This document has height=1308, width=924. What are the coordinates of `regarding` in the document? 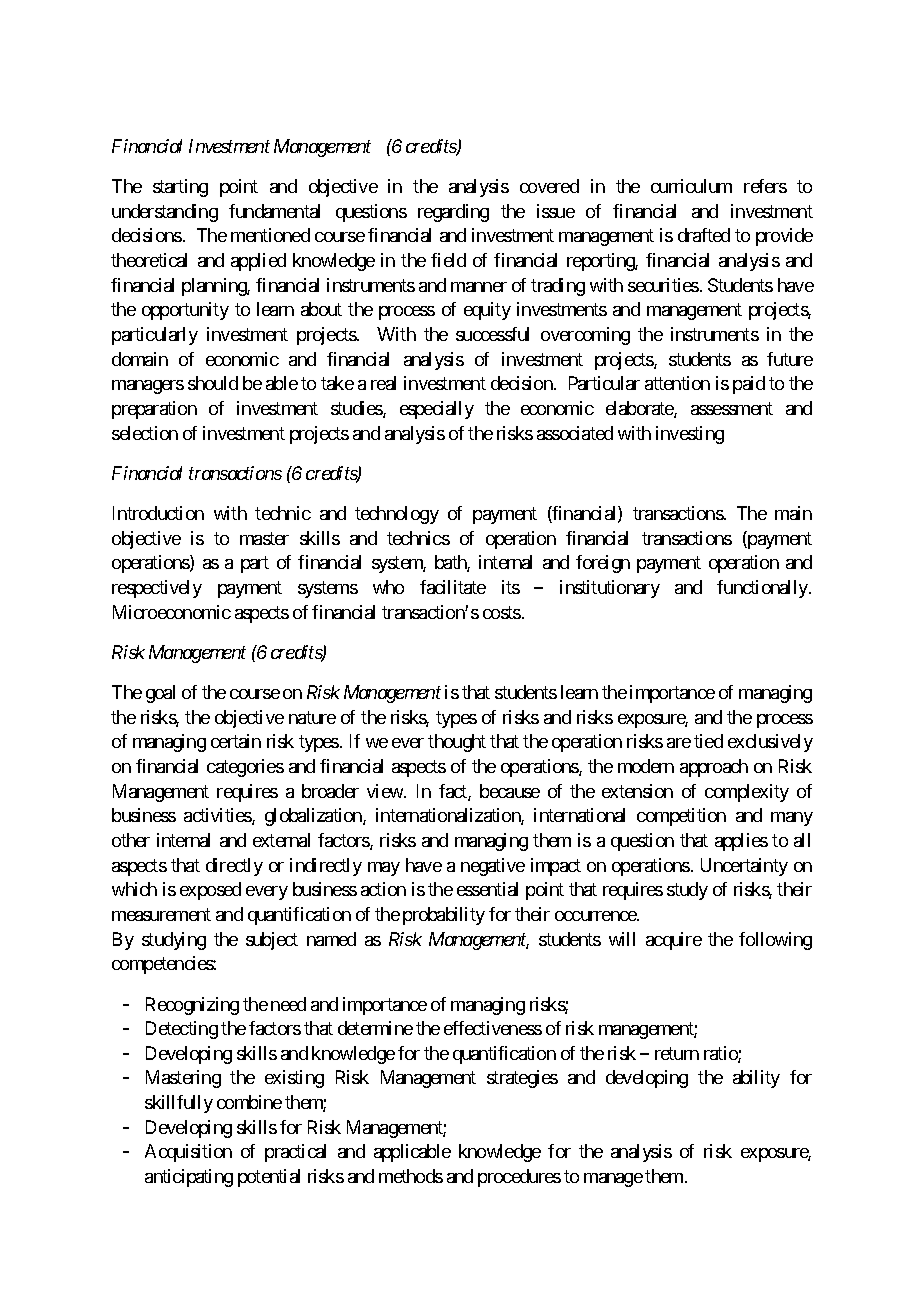 It's located at (453, 213).
